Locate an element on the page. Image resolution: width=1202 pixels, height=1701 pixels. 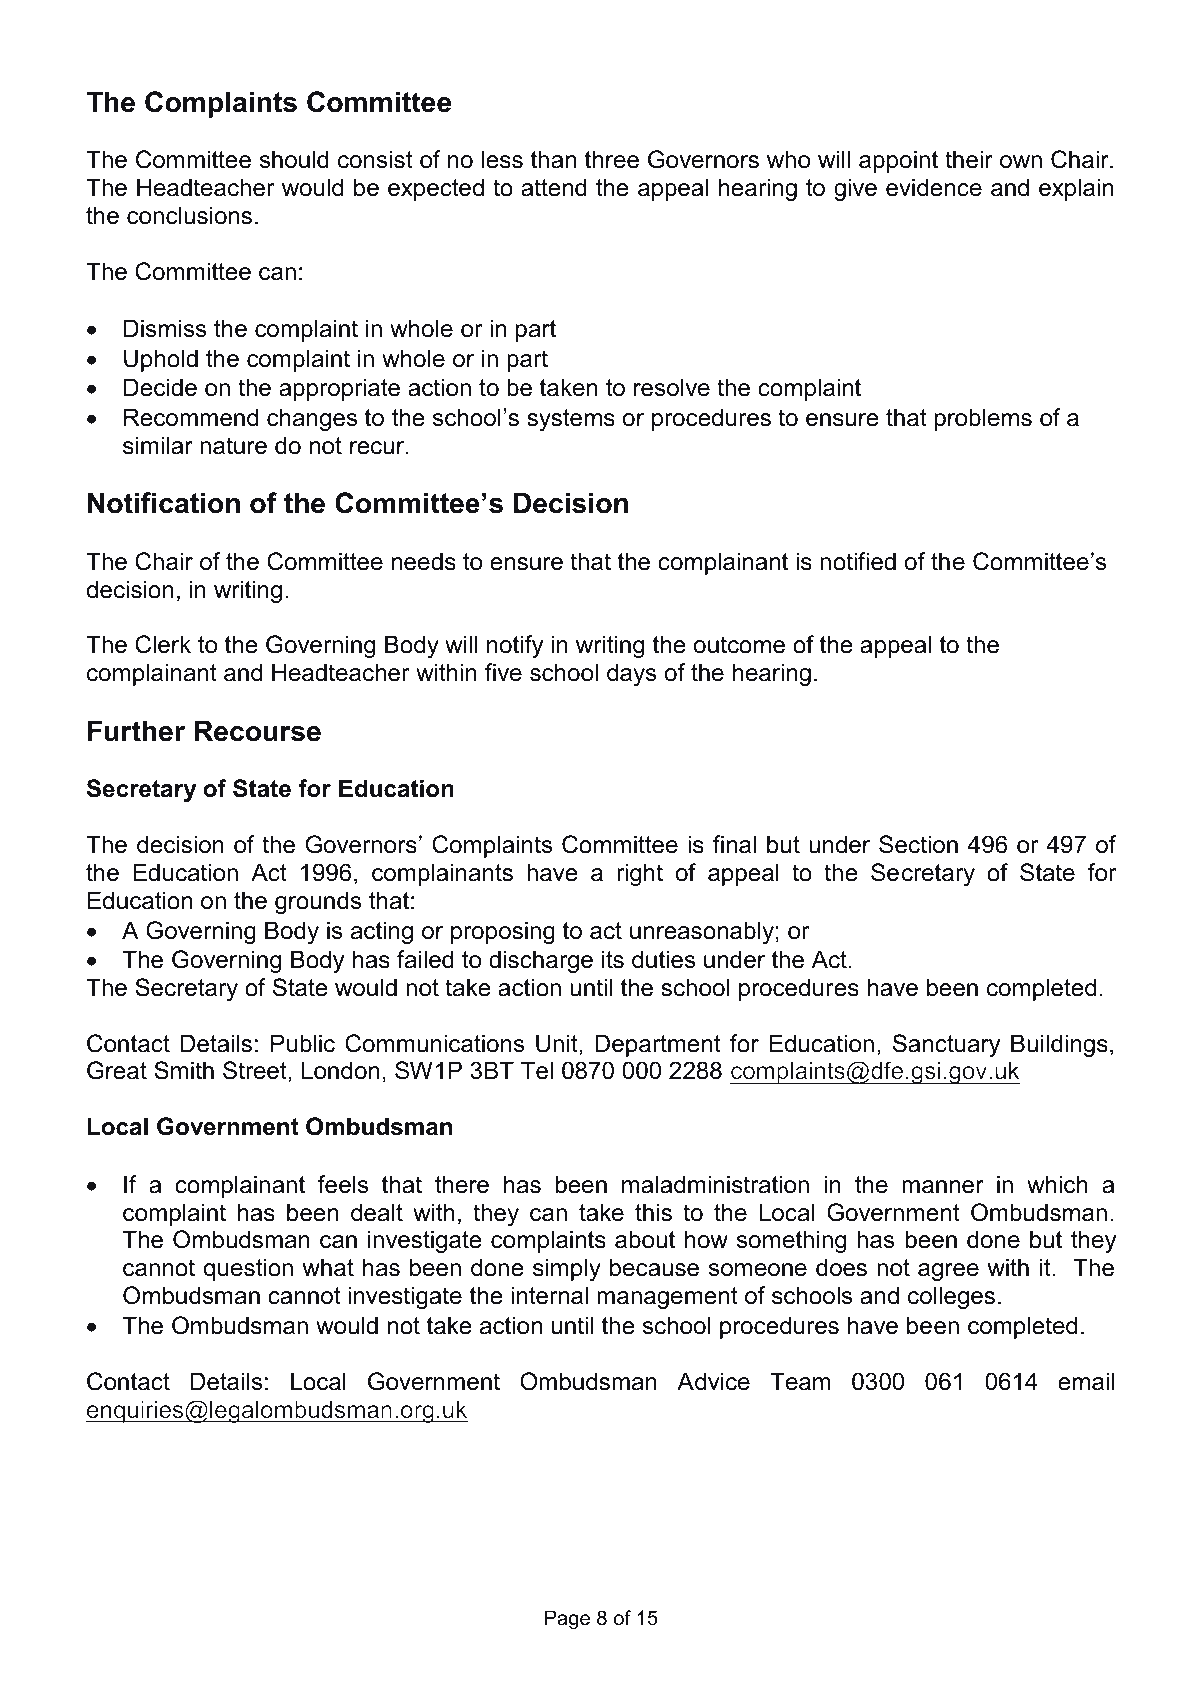
Advice is located at coordinates (713, 1381).
